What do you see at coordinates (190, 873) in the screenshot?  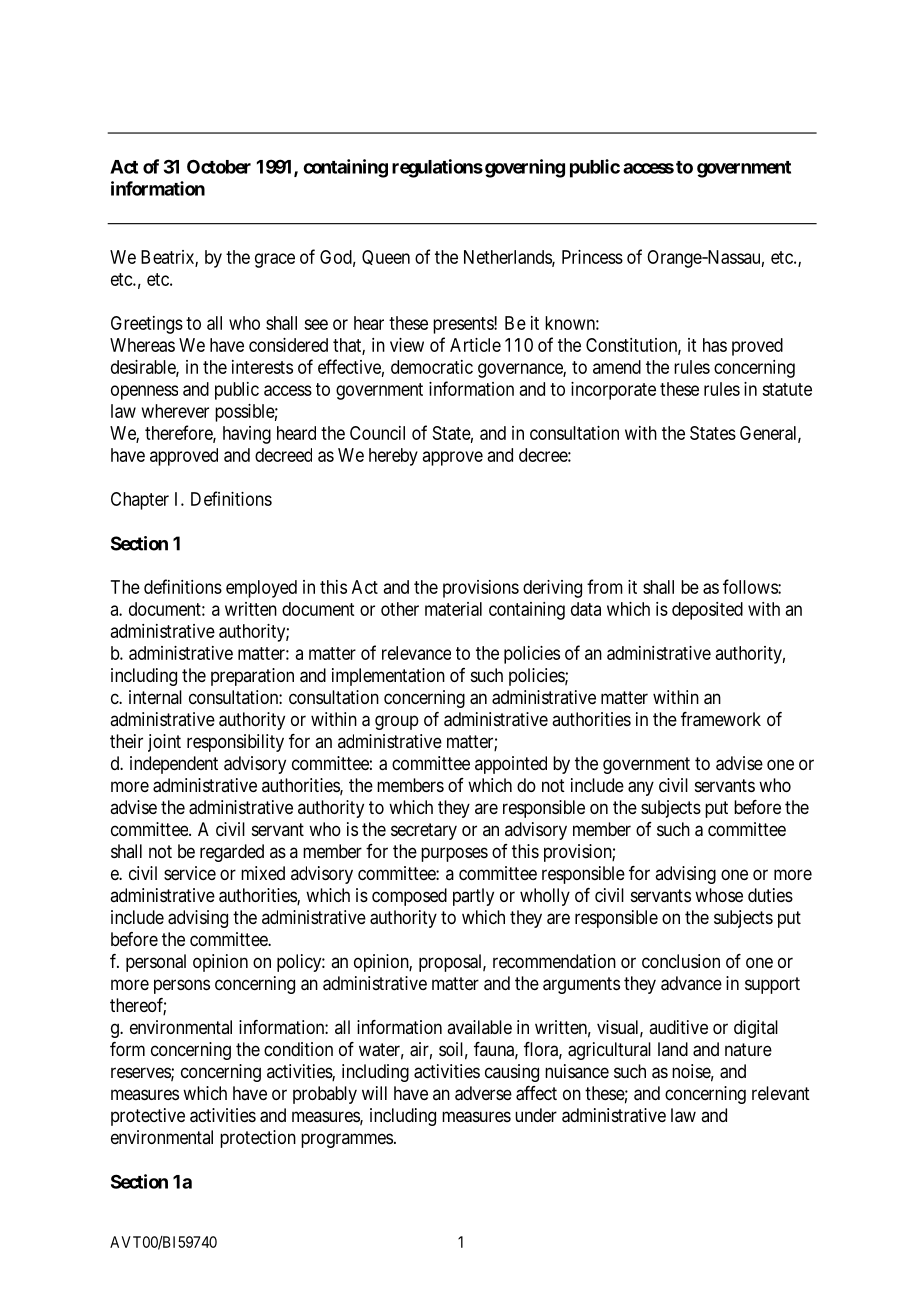 I see `service` at bounding box center [190, 873].
